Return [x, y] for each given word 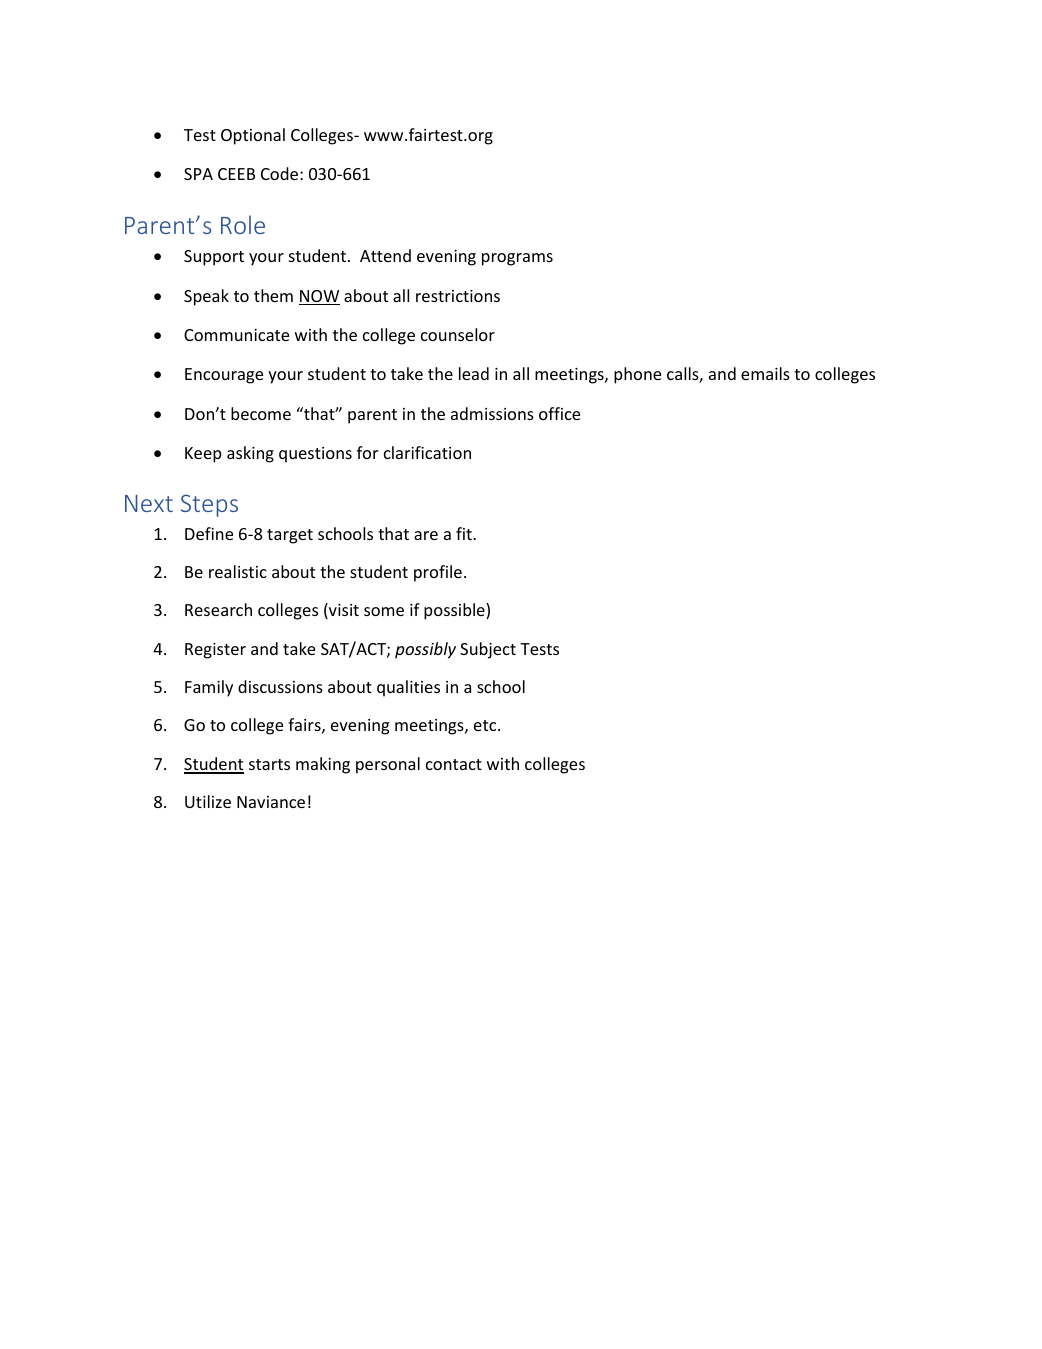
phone [637, 375]
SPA [198, 174]
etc [486, 725]
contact [454, 764]
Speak [206, 297]
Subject [488, 650]
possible [455, 611]
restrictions [458, 296]
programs [517, 259]
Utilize [208, 801]
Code [281, 173]
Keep [203, 455]
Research [218, 609]
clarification [427, 452]
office [559, 413]
